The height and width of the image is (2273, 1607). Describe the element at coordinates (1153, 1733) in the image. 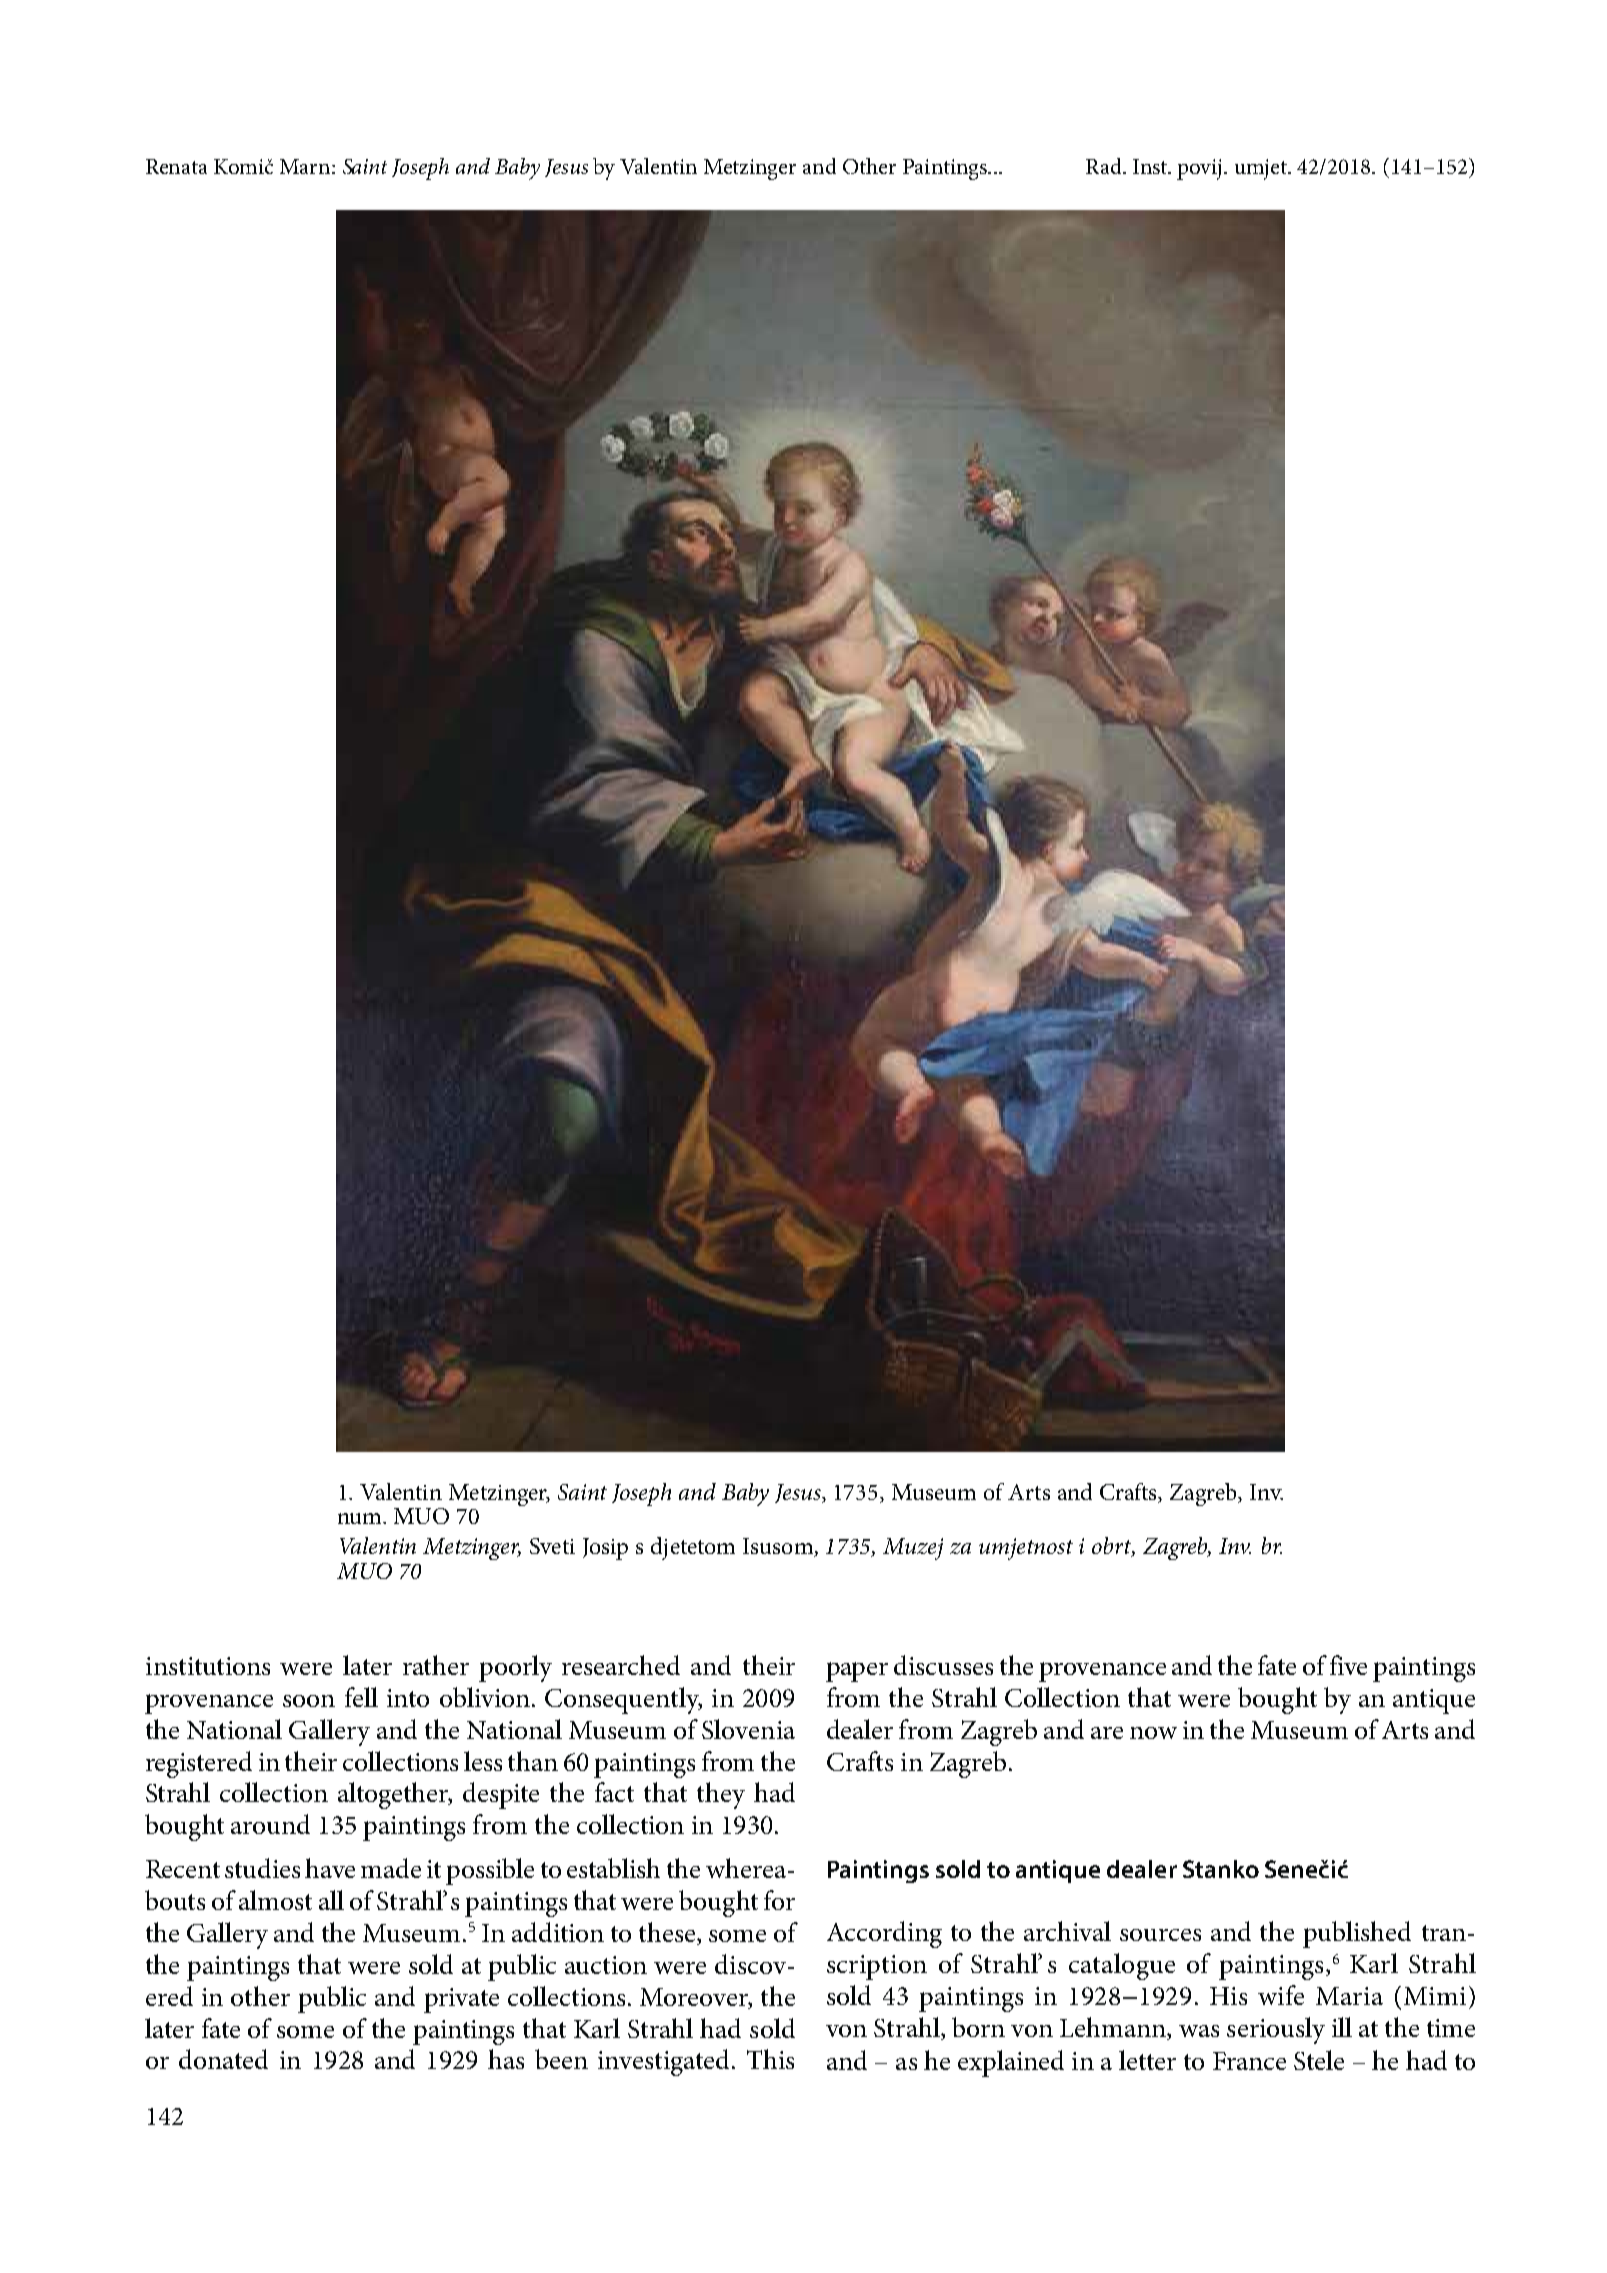

I see `now` at that location.
